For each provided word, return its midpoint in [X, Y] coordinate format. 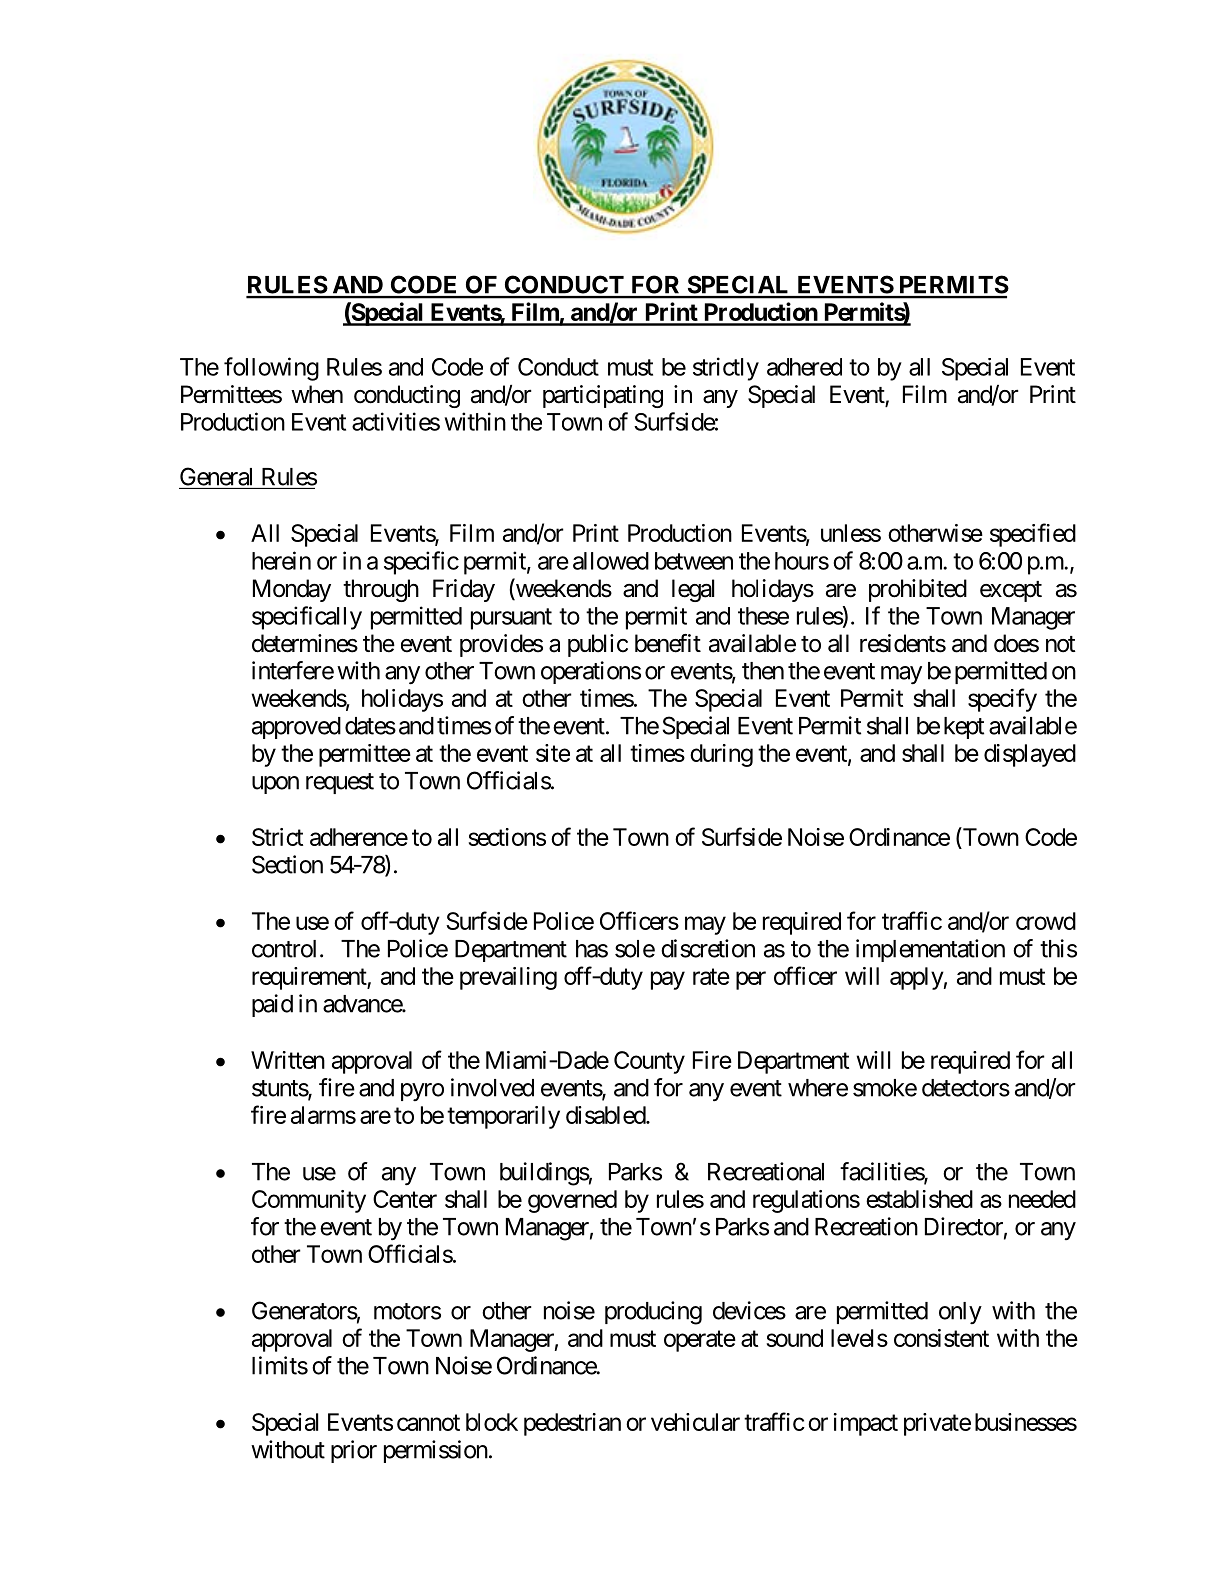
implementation [930, 950]
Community [309, 1201]
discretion [708, 948]
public [598, 645]
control [284, 949]
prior [354, 1451]
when [317, 394]
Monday [292, 590]
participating [603, 396]
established [919, 1199]
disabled [606, 1115]
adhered [804, 367]
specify [1002, 700]
